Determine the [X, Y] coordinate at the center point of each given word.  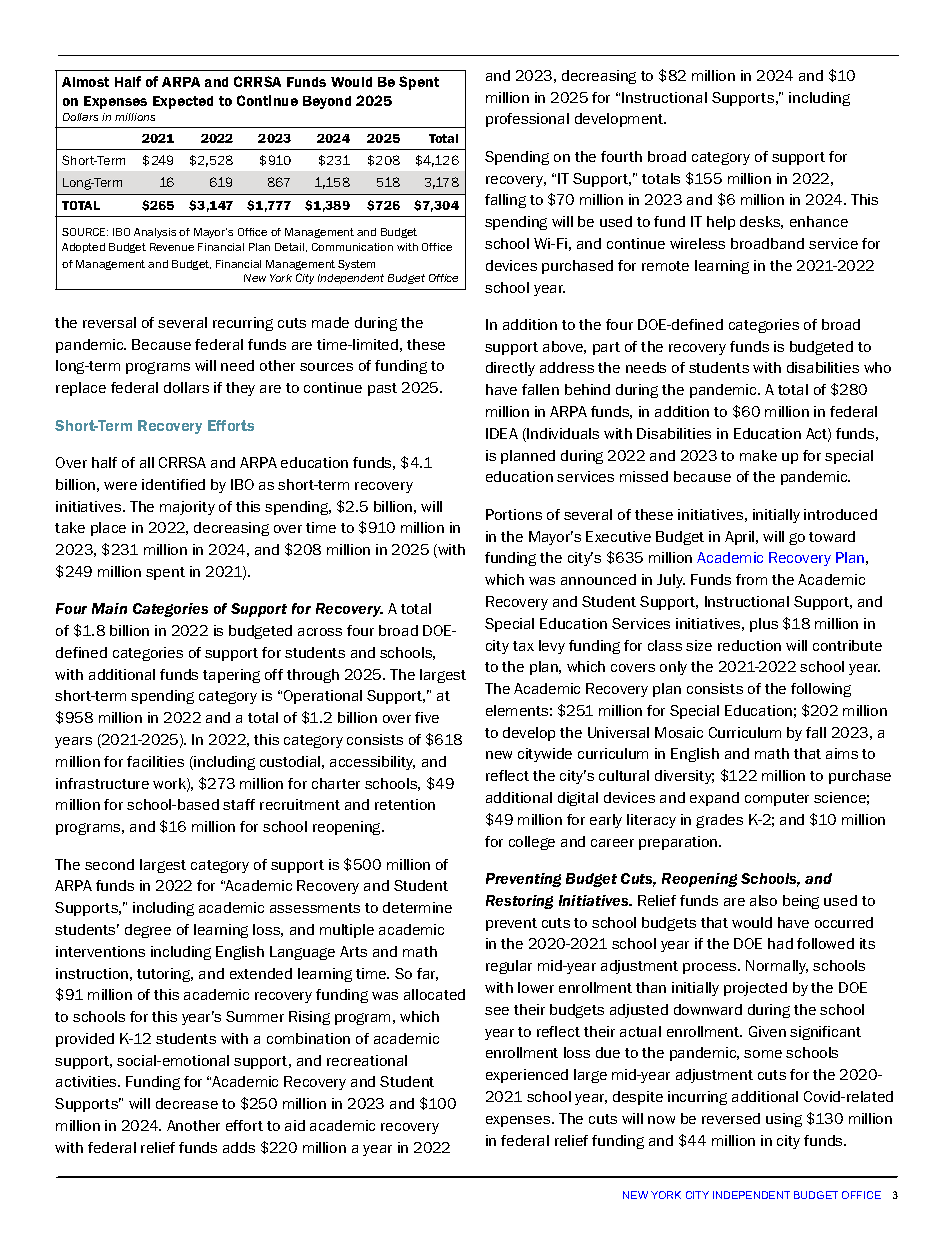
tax [523, 646]
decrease [187, 1103]
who [877, 367]
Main [109, 608]
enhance [819, 221]
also [763, 900]
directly [510, 369]
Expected [183, 102]
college [532, 843]
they [240, 389]
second [109, 864]
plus [764, 625]
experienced [527, 1076]
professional [527, 120]
